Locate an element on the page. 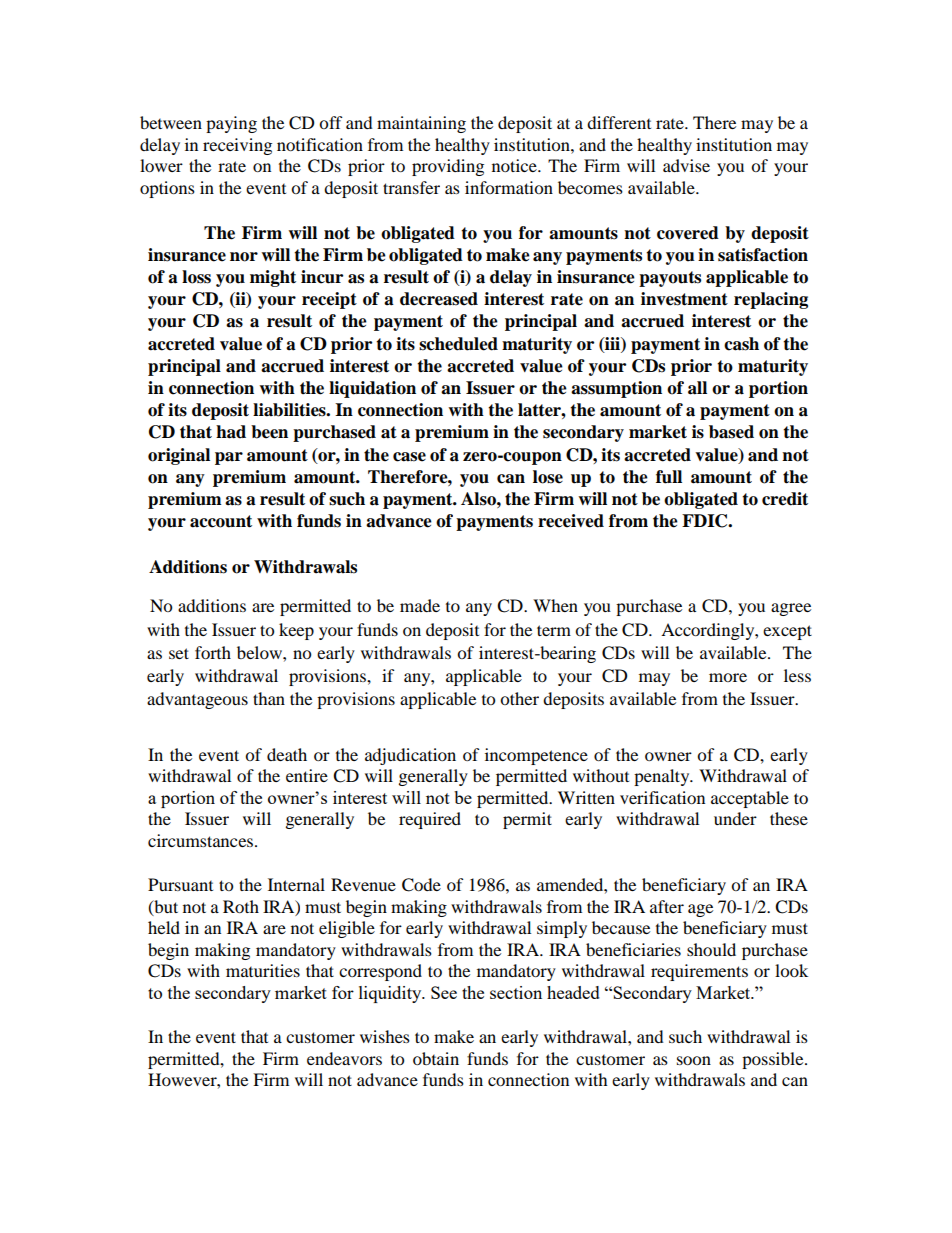 This document has width=952, height=1233. obtain is located at coordinates (436, 1058).
